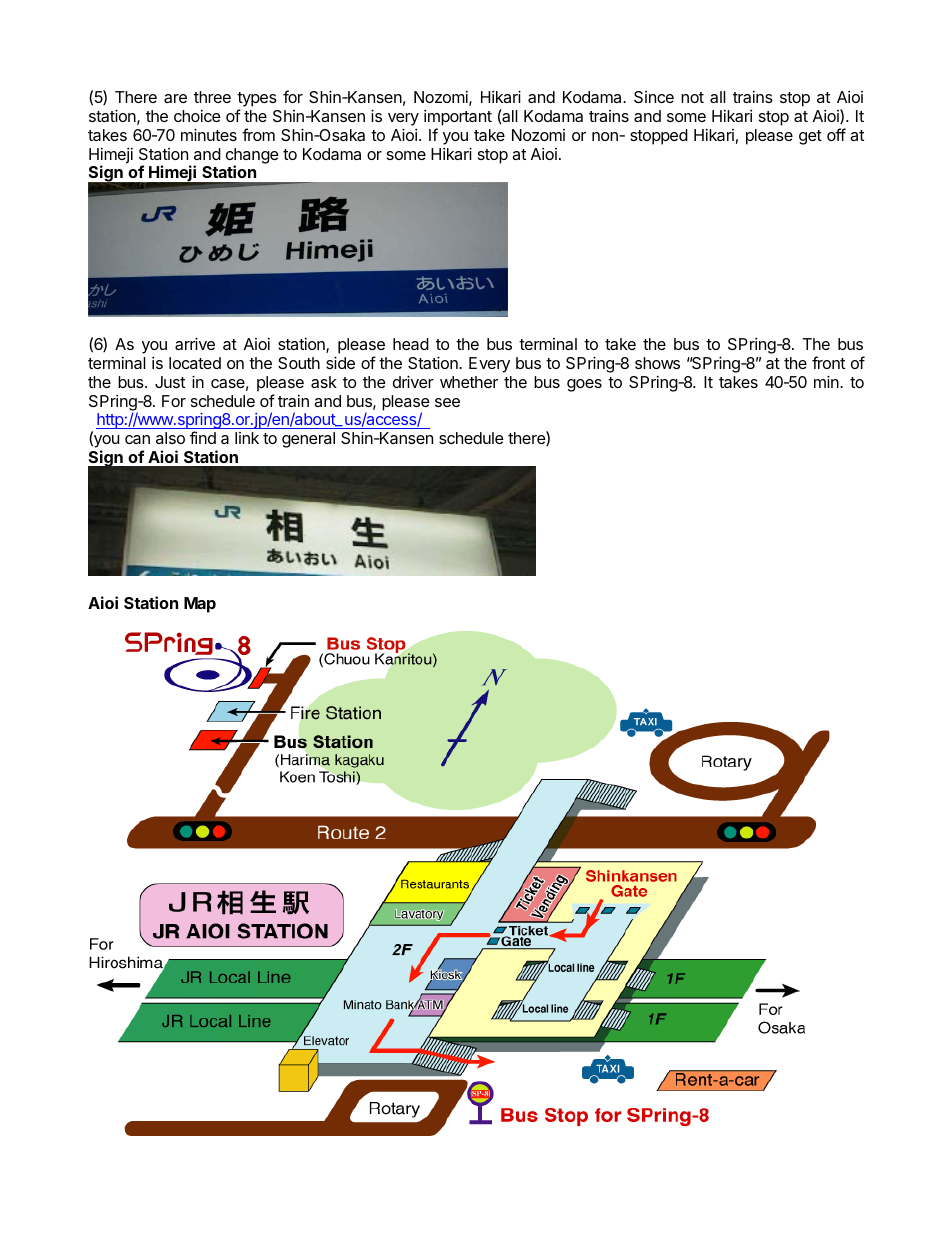 This image has height=1233, width=952. I want to click on choice, so click(197, 116).
